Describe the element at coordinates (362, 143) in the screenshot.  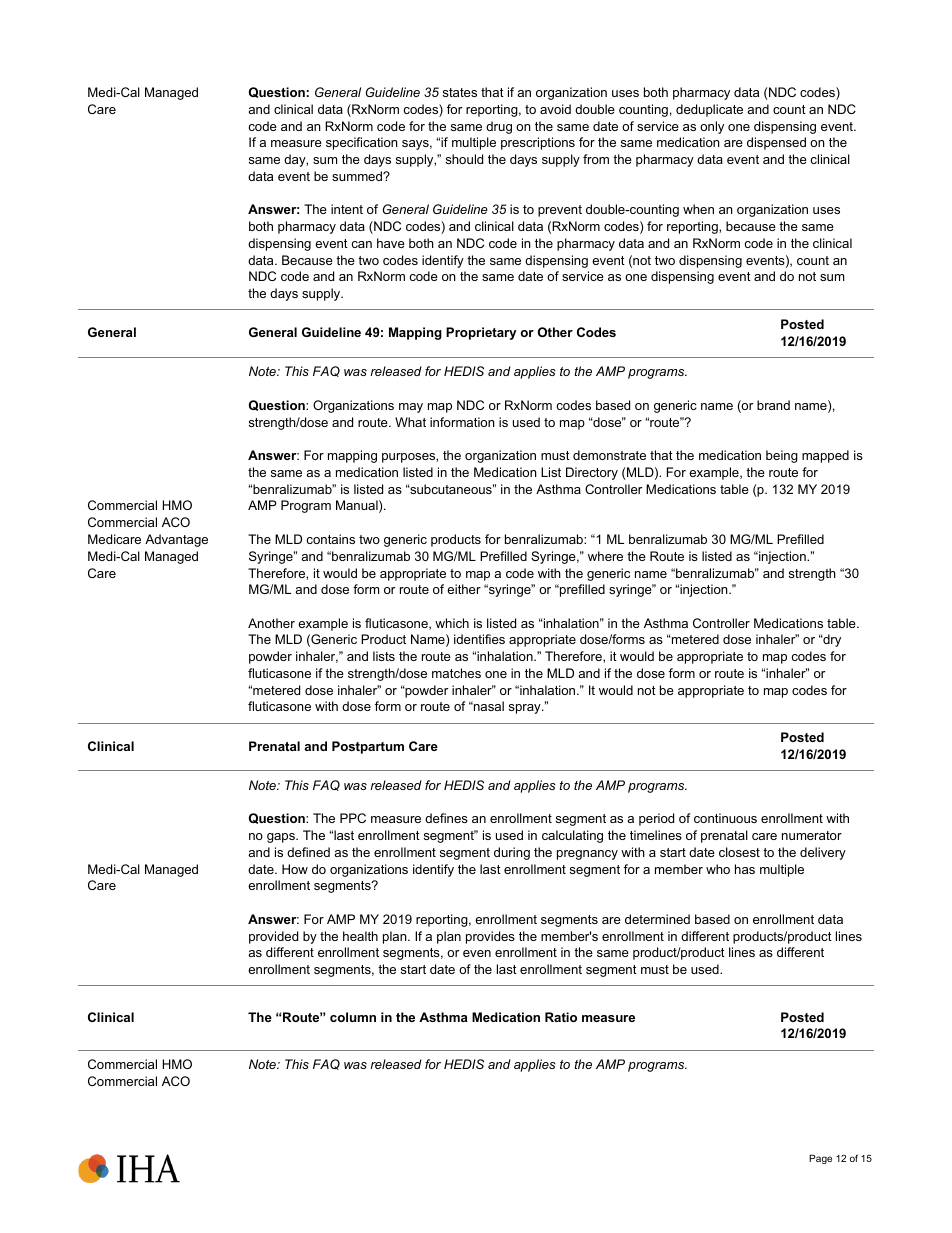
I see `specification` at that location.
